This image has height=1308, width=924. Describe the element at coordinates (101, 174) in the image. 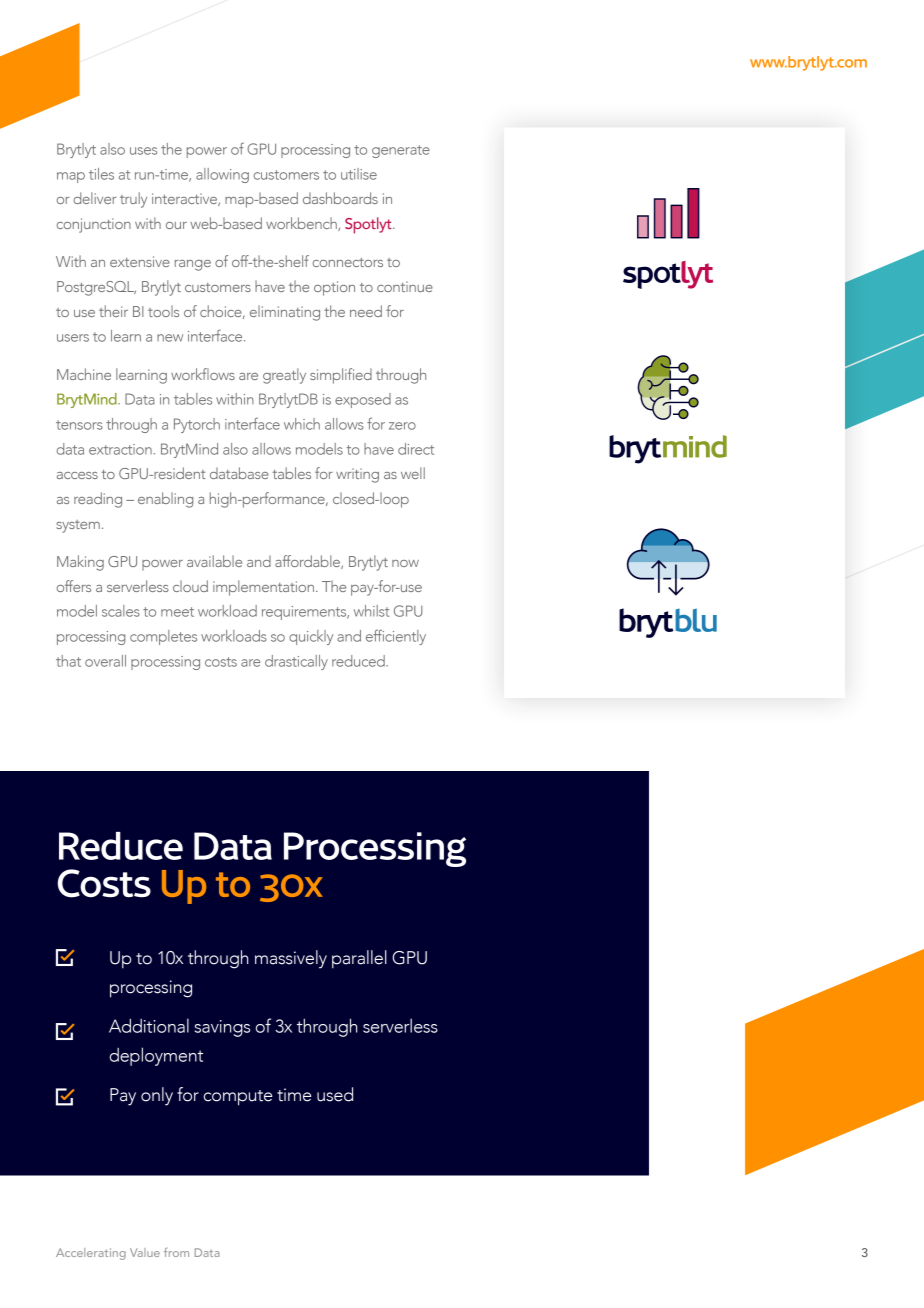

I see `tiles` at that location.
